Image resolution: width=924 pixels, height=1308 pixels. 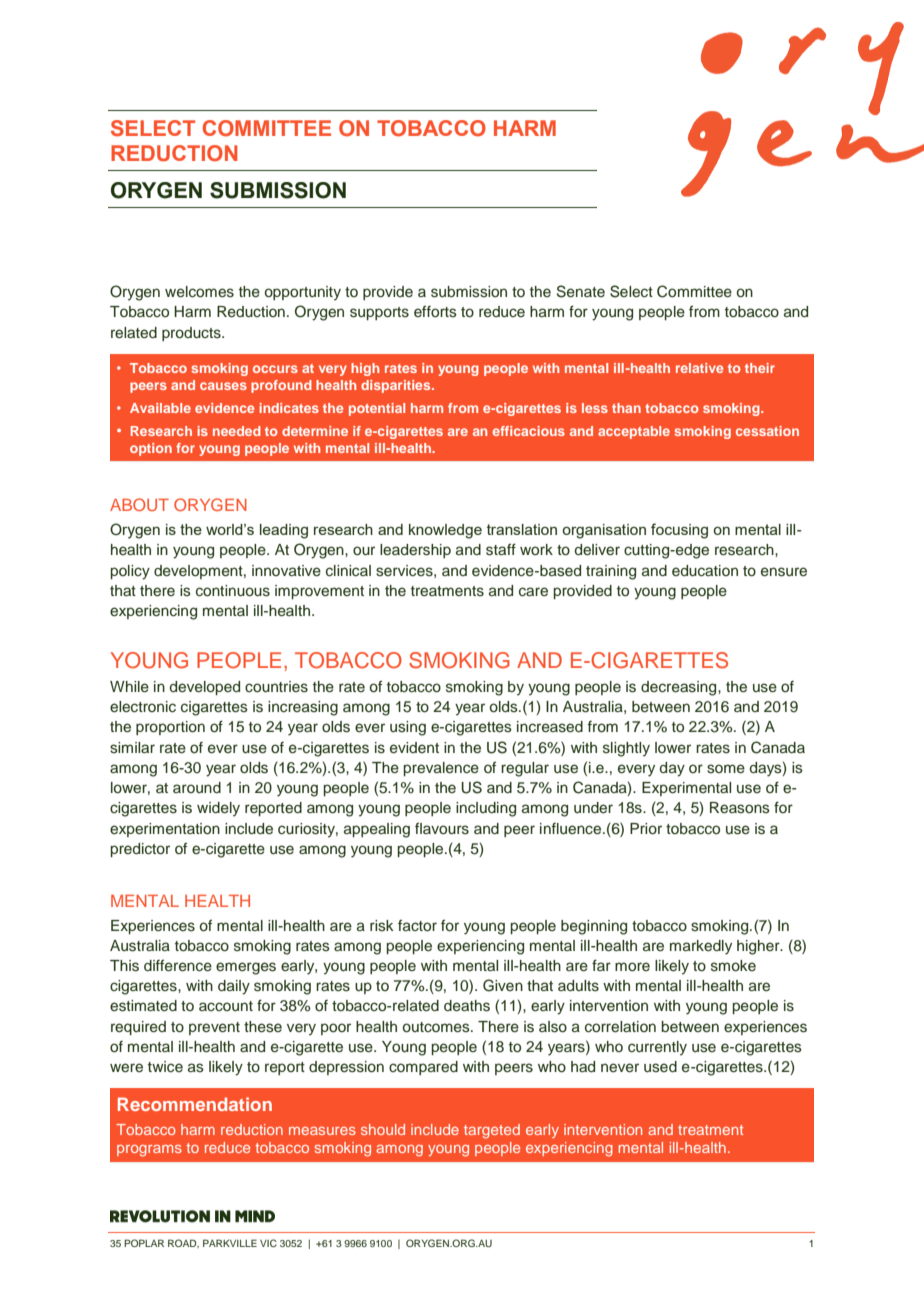 What do you see at coordinates (192, 334) in the page?
I see `products` at bounding box center [192, 334].
